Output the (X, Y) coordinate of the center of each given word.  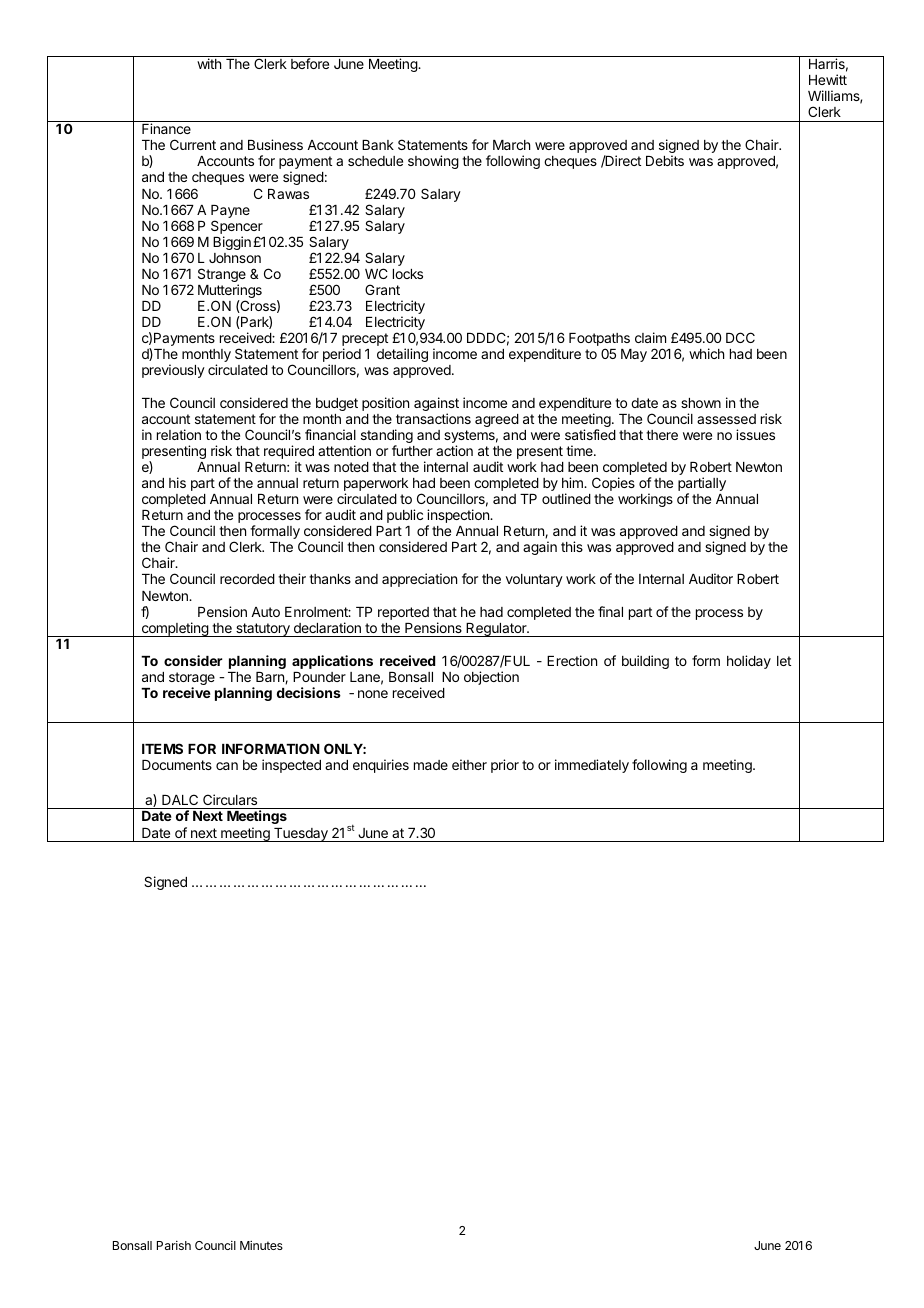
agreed (497, 420)
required (289, 453)
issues (755, 434)
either (469, 764)
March (511, 145)
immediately (592, 766)
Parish (174, 1245)
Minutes (261, 1245)
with (209, 63)
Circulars (230, 799)
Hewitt (828, 79)
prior (505, 766)
